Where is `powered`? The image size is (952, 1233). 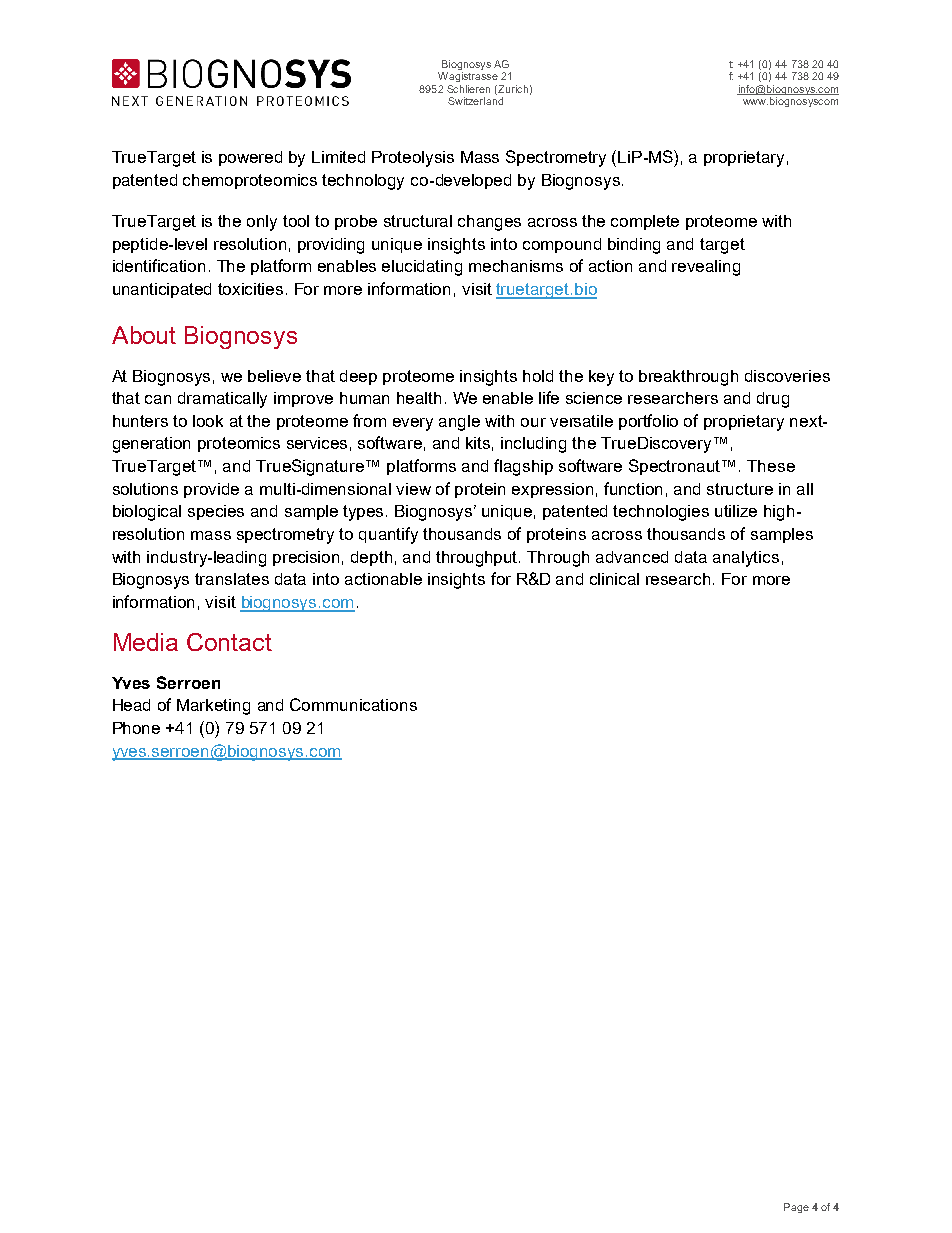 powered is located at coordinates (250, 158).
